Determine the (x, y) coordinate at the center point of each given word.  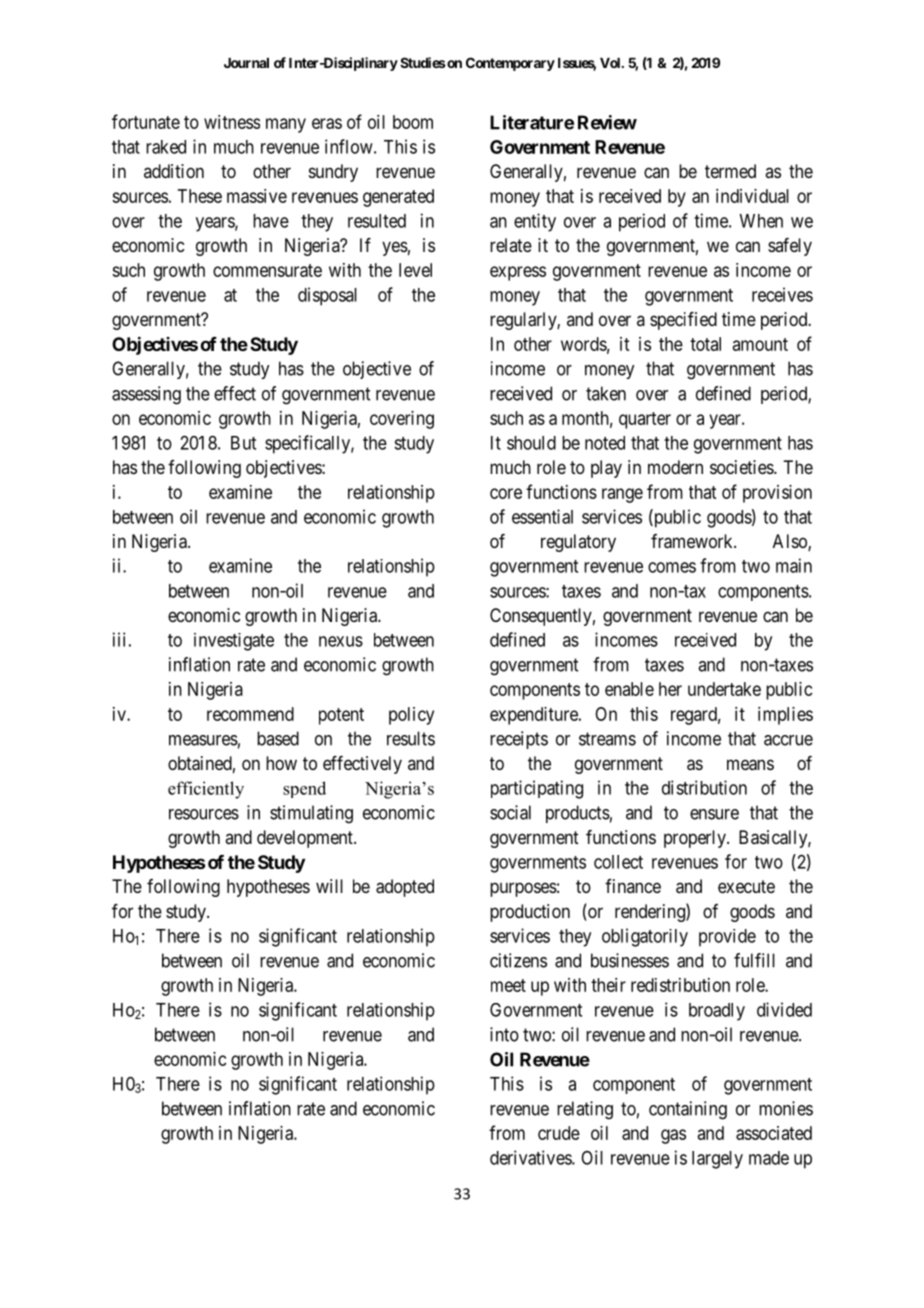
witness (232, 122)
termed (730, 171)
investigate (234, 642)
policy (411, 716)
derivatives (531, 1157)
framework (693, 541)
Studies (423, 62)
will (329, 886)
